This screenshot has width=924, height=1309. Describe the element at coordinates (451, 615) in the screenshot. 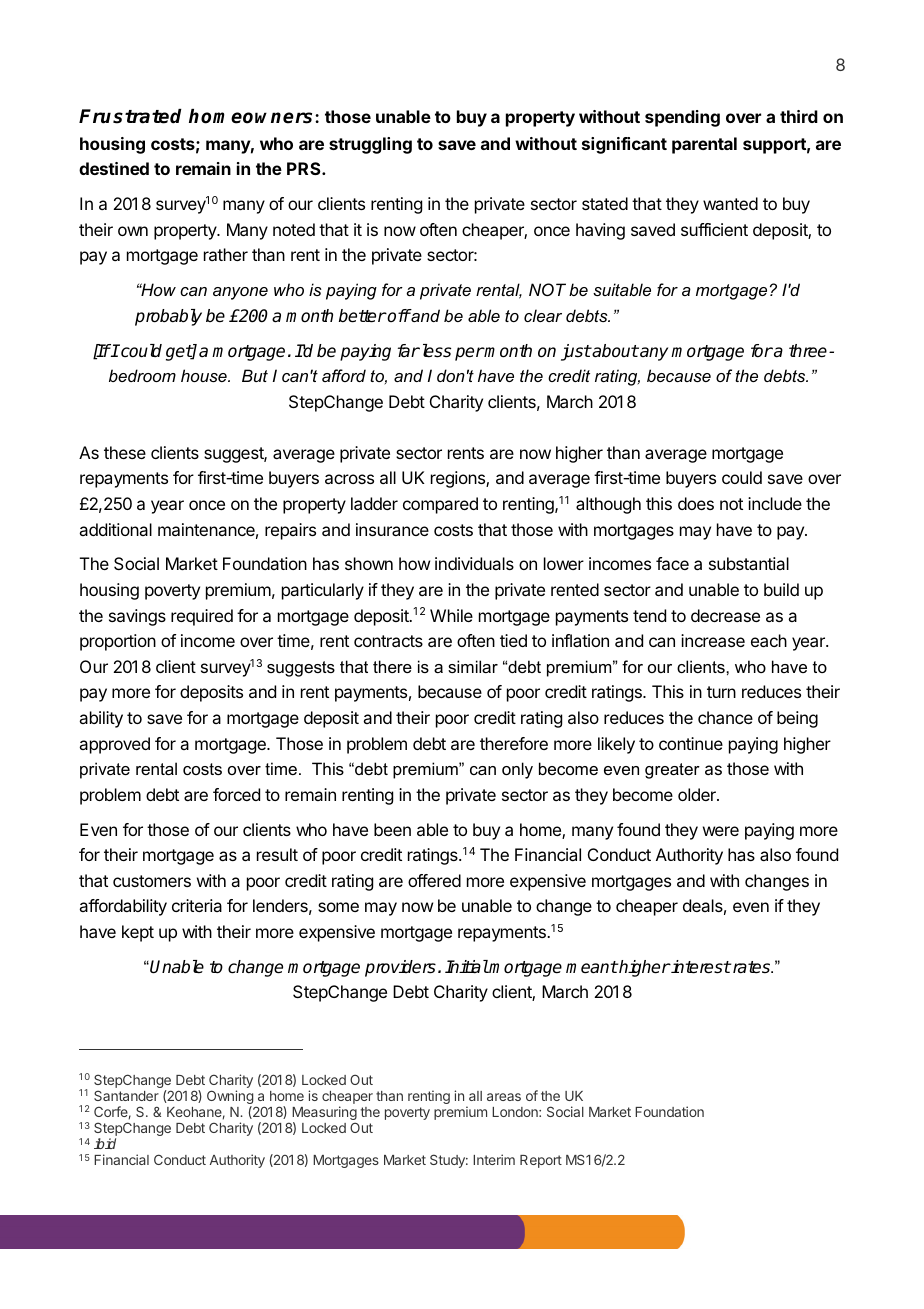

I see `While` at that location.
